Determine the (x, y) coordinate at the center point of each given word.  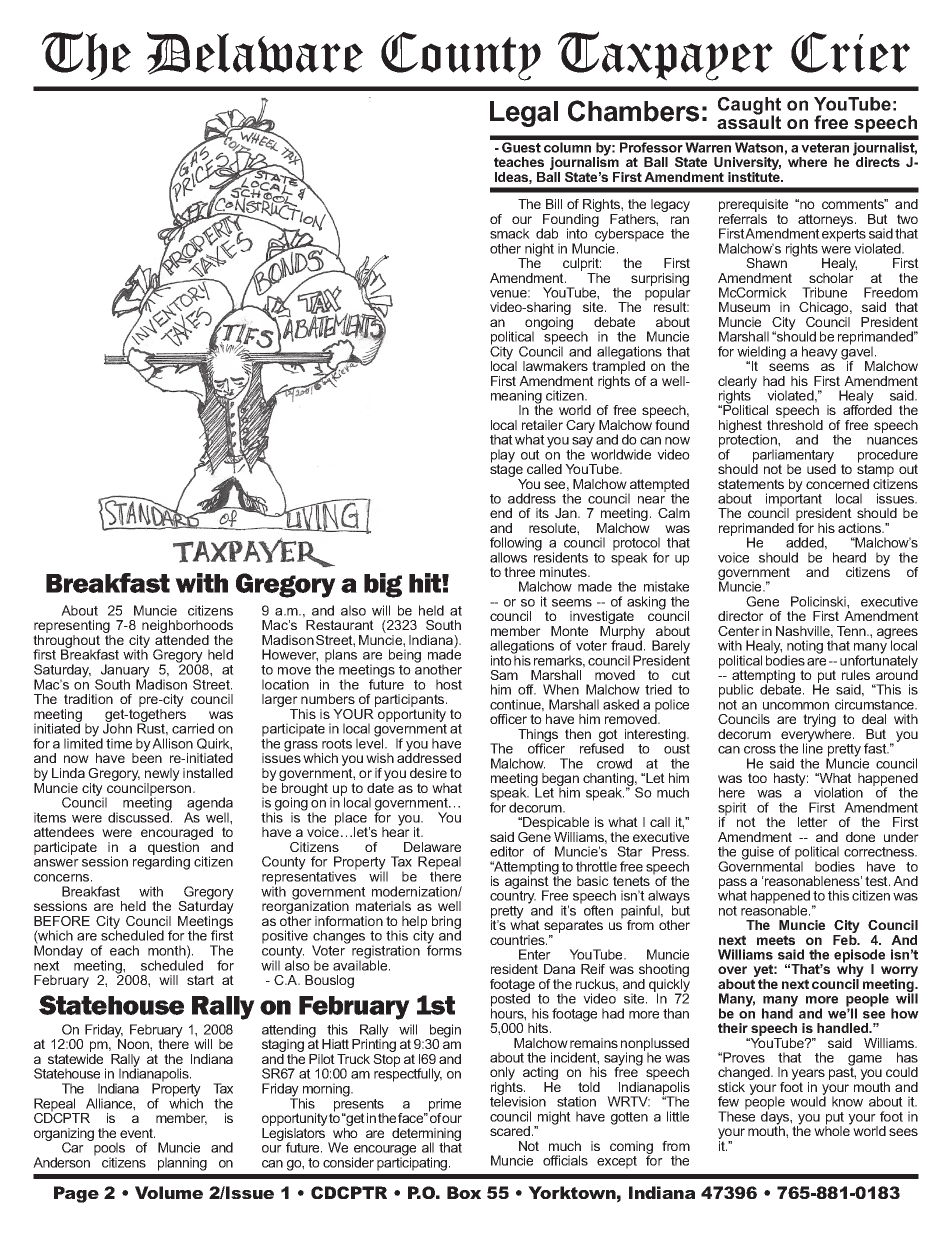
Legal (524, 114)
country (513, 897)
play (503, 457)
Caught (749, 107)
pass (733, 884)
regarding (161, 862)
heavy (820, 353)
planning (182, 1164)
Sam (504, 675)
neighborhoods (186, 628)
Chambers (633, 111)
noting (804, 648)
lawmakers (555, 366)
